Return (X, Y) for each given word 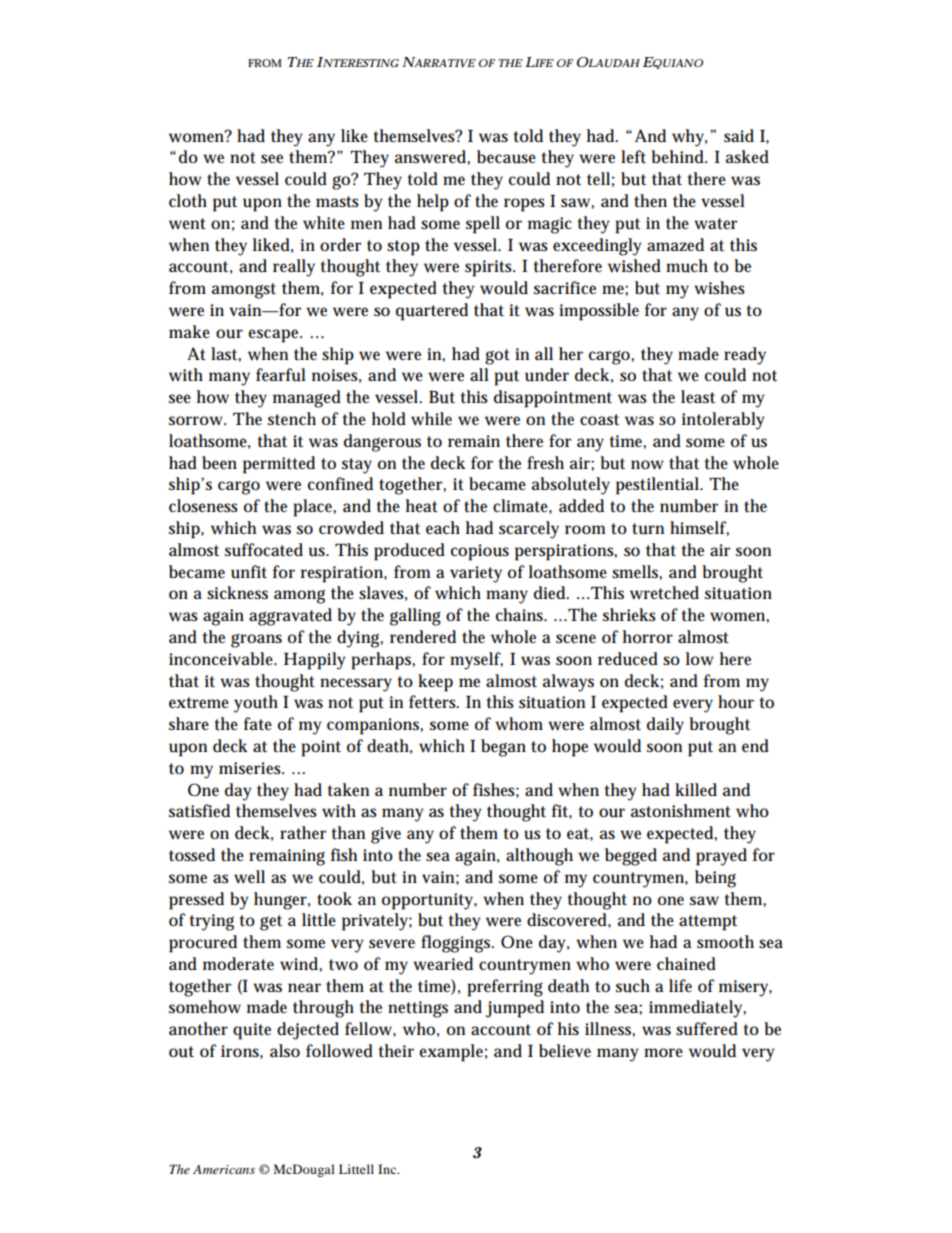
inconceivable (223, 658)
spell (483, 225)
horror (648, 636)
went (187, 224)
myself (476, 661)
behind (679, 157)
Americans (224, 1169)
